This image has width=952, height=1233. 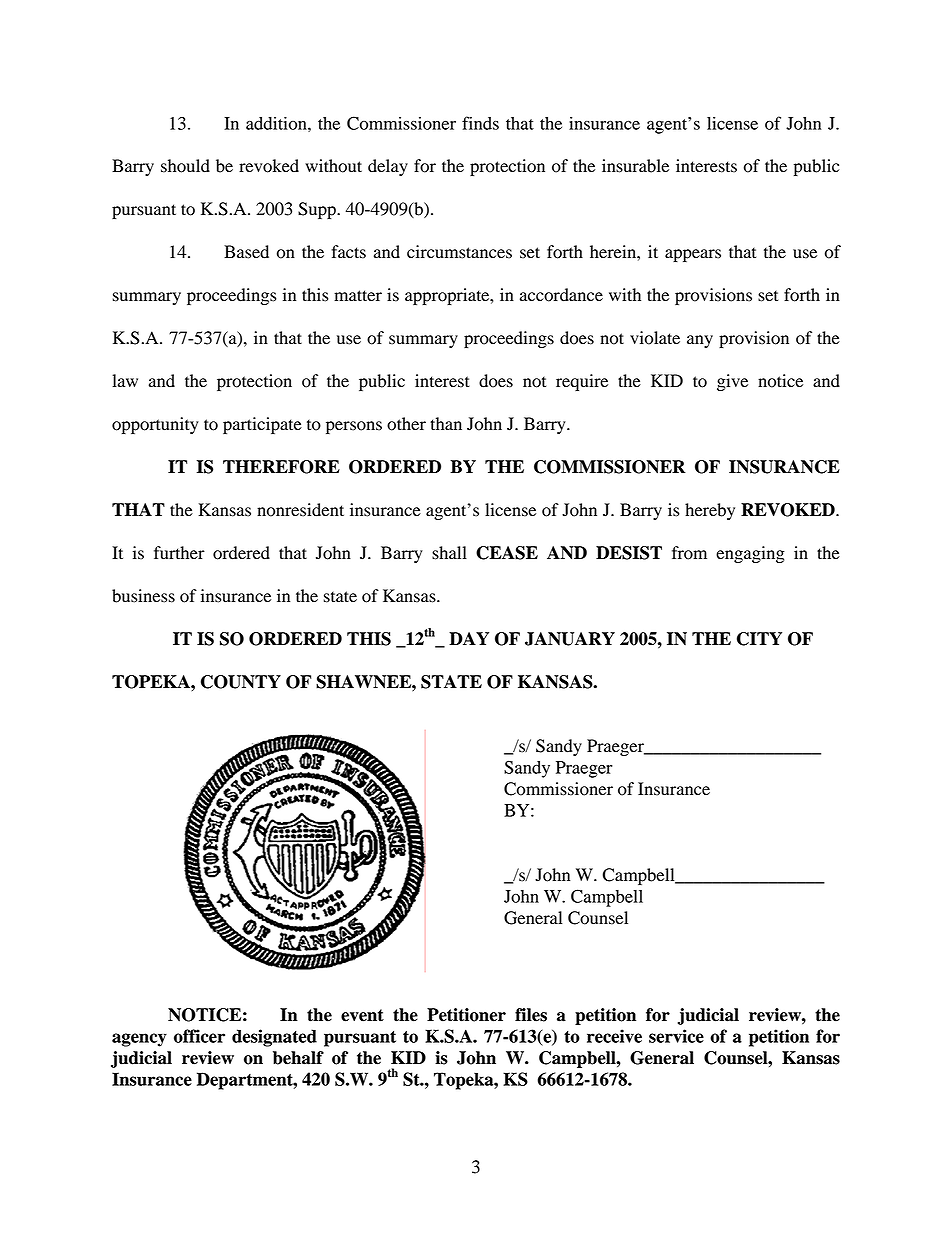 I want to click on insurable, so click(x=635, y=166).
